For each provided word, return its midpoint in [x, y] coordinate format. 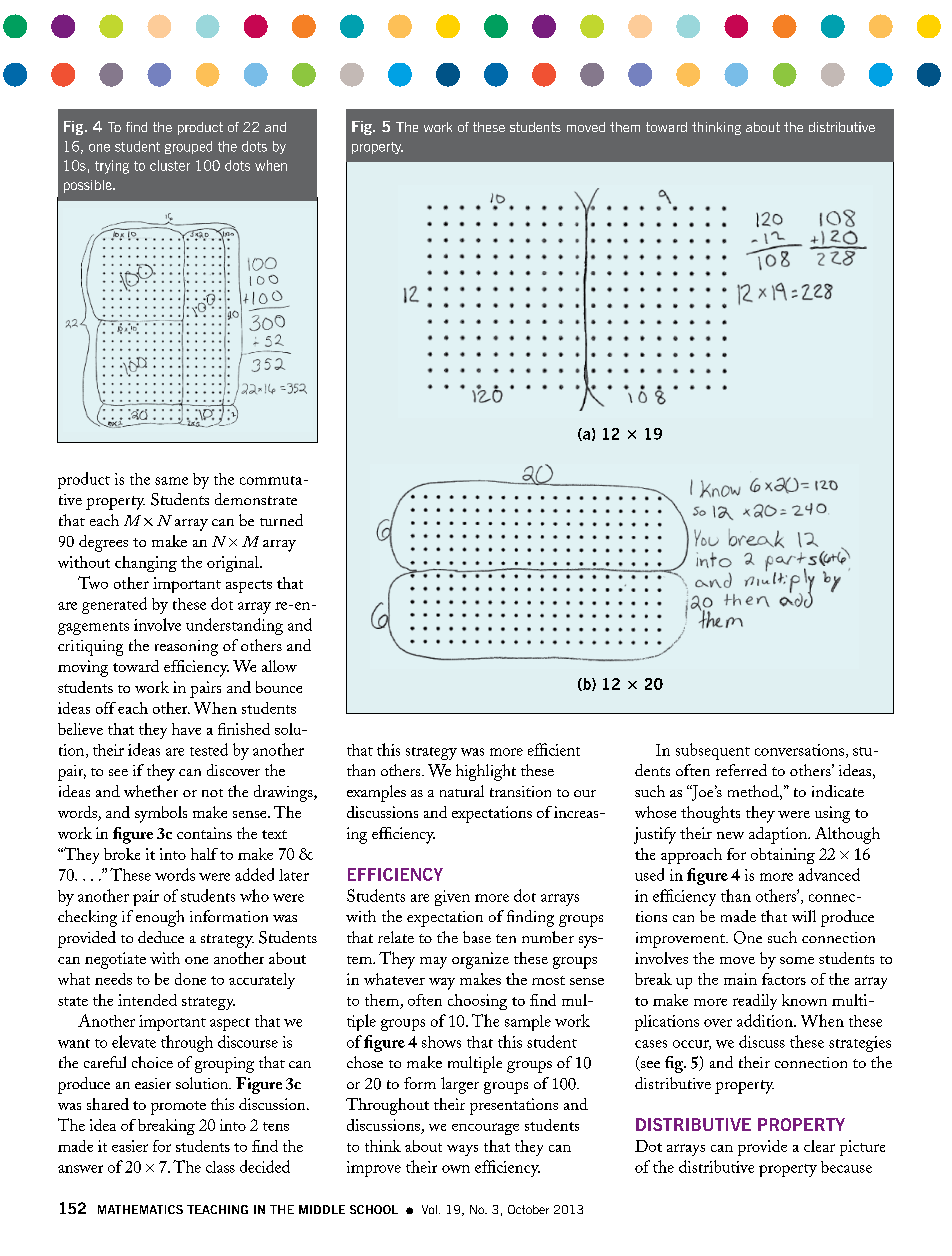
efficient [554, 749]
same [171, 481]
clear [819, 1146]
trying [112, 167]
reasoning [186, 648]
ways [462, 1150]
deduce [161, 937]
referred [741, 770]
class [220, 1167]
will [804, 916]
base [477, 937]
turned [281, 520]
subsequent [713, 751]
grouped [188, 147]
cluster [170, 165]
